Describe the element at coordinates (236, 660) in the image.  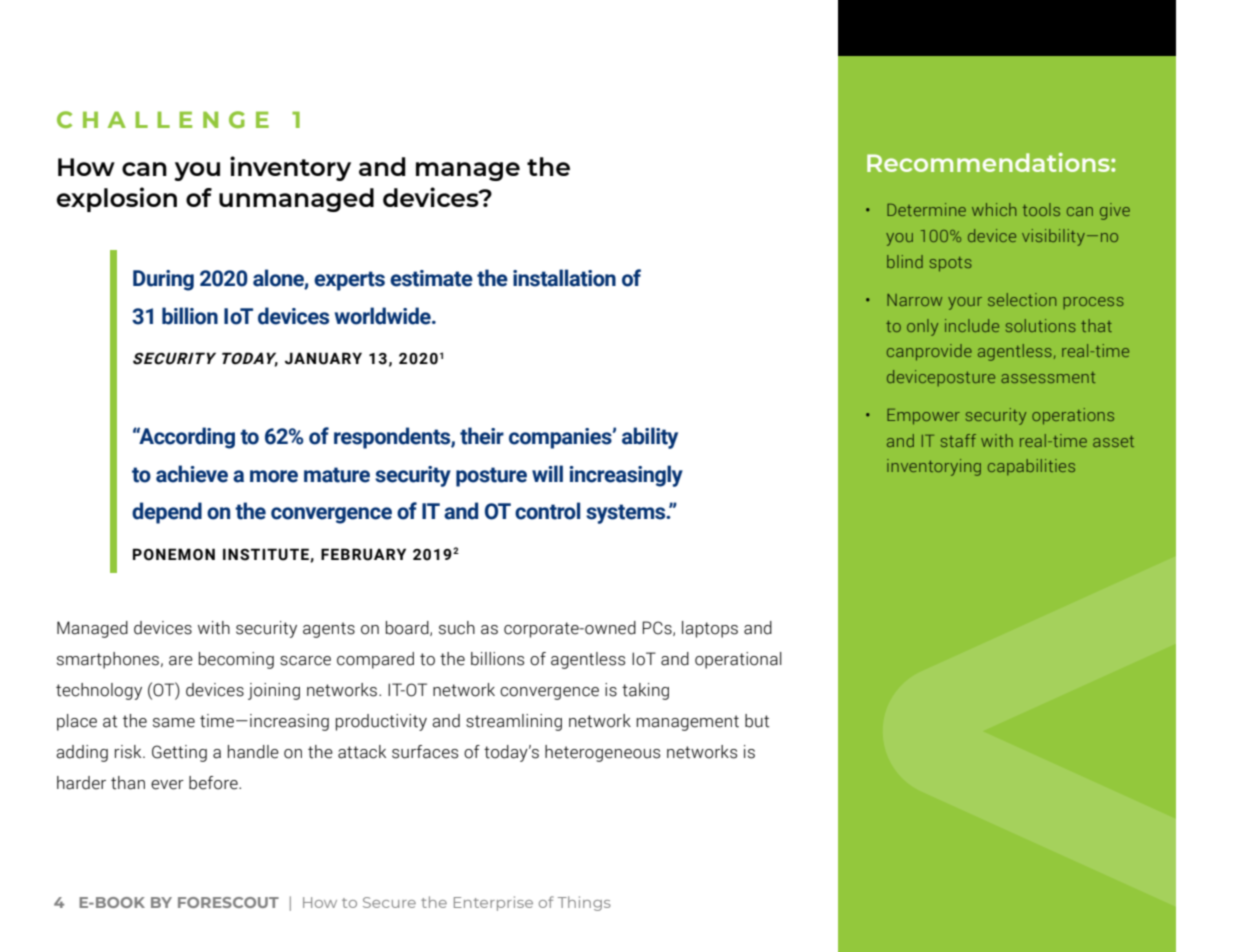
I see `becoming` at that location.
